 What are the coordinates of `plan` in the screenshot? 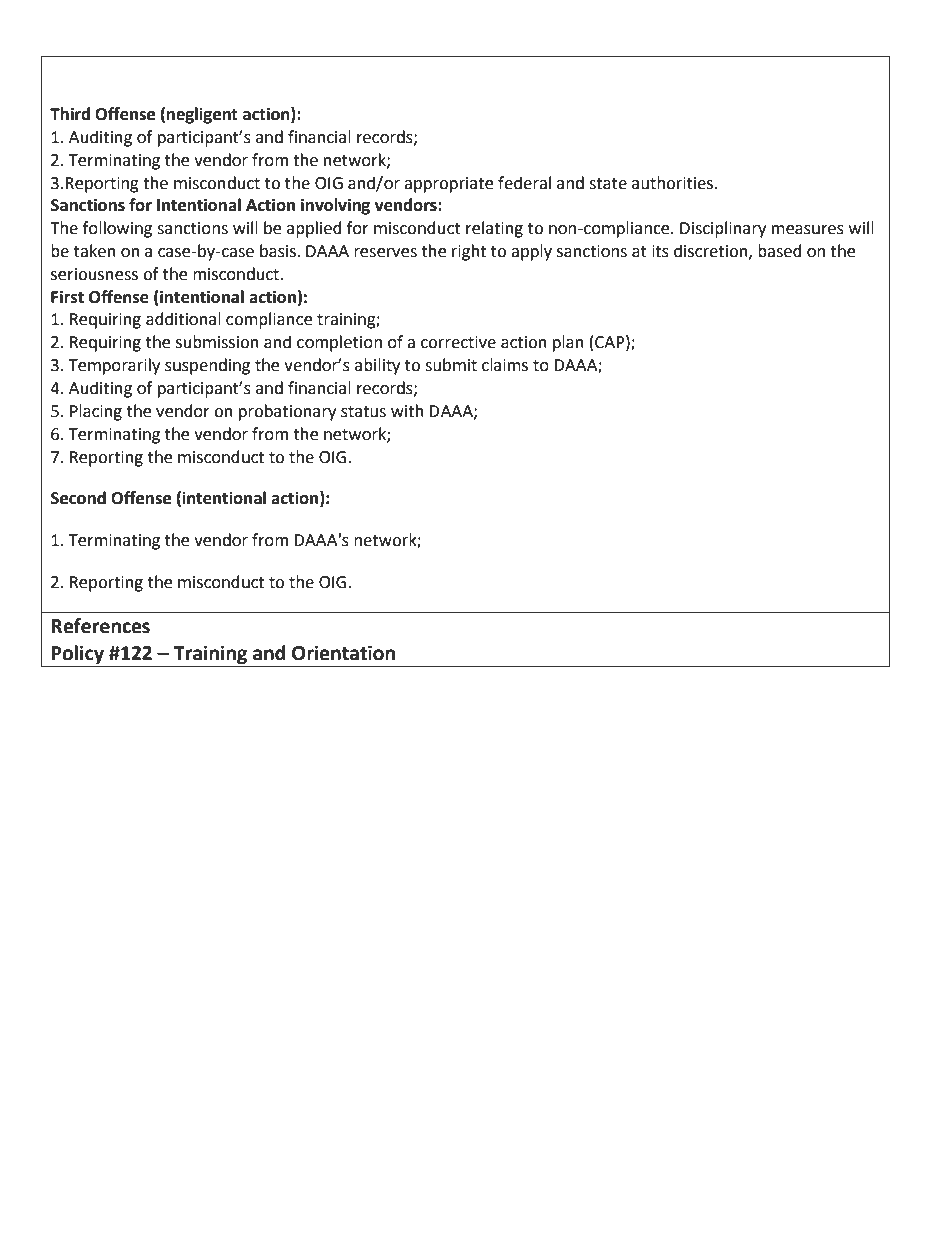 It's located at (568, 343).
